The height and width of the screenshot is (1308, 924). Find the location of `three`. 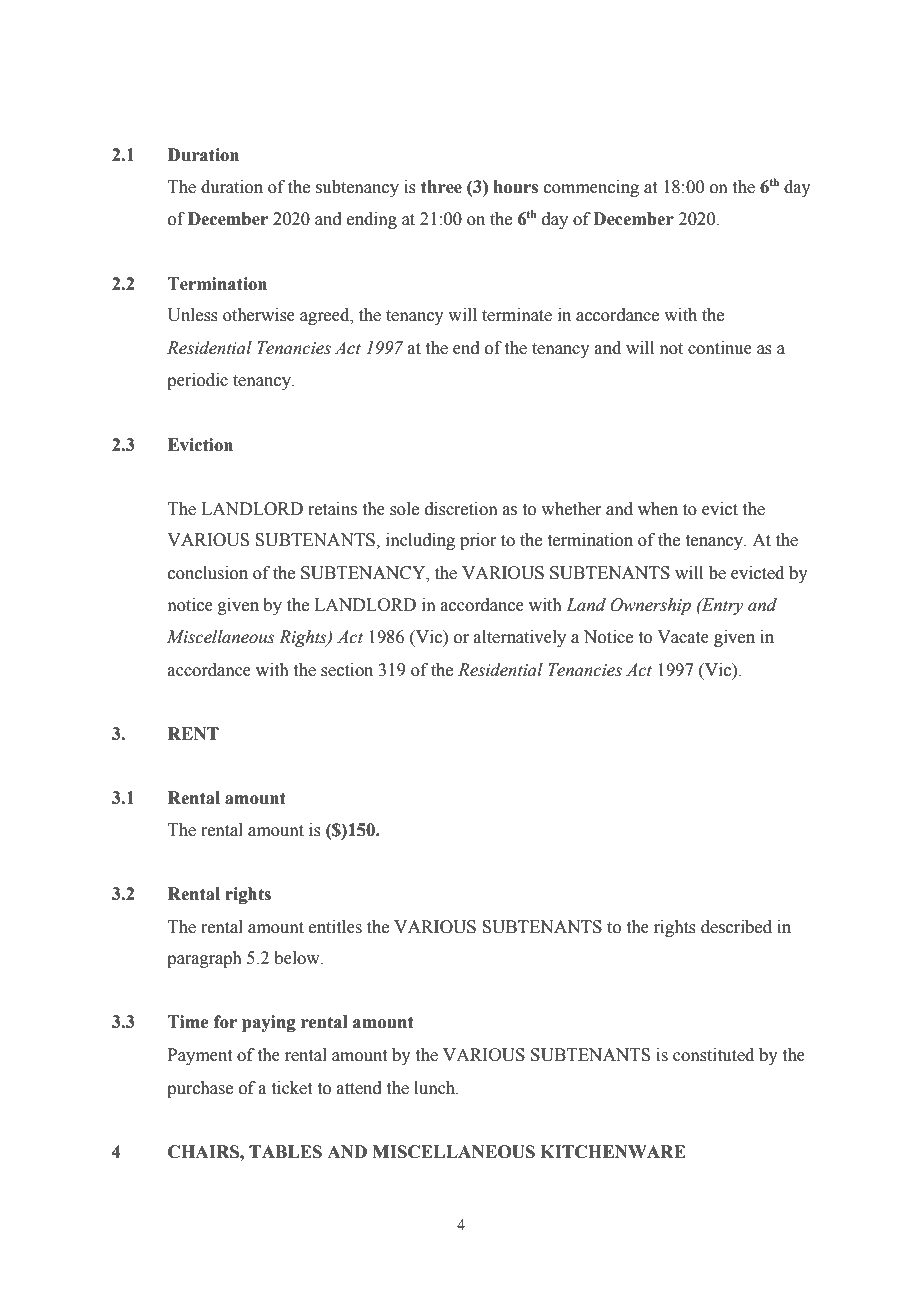

three is located at coordinates (441, 187).
